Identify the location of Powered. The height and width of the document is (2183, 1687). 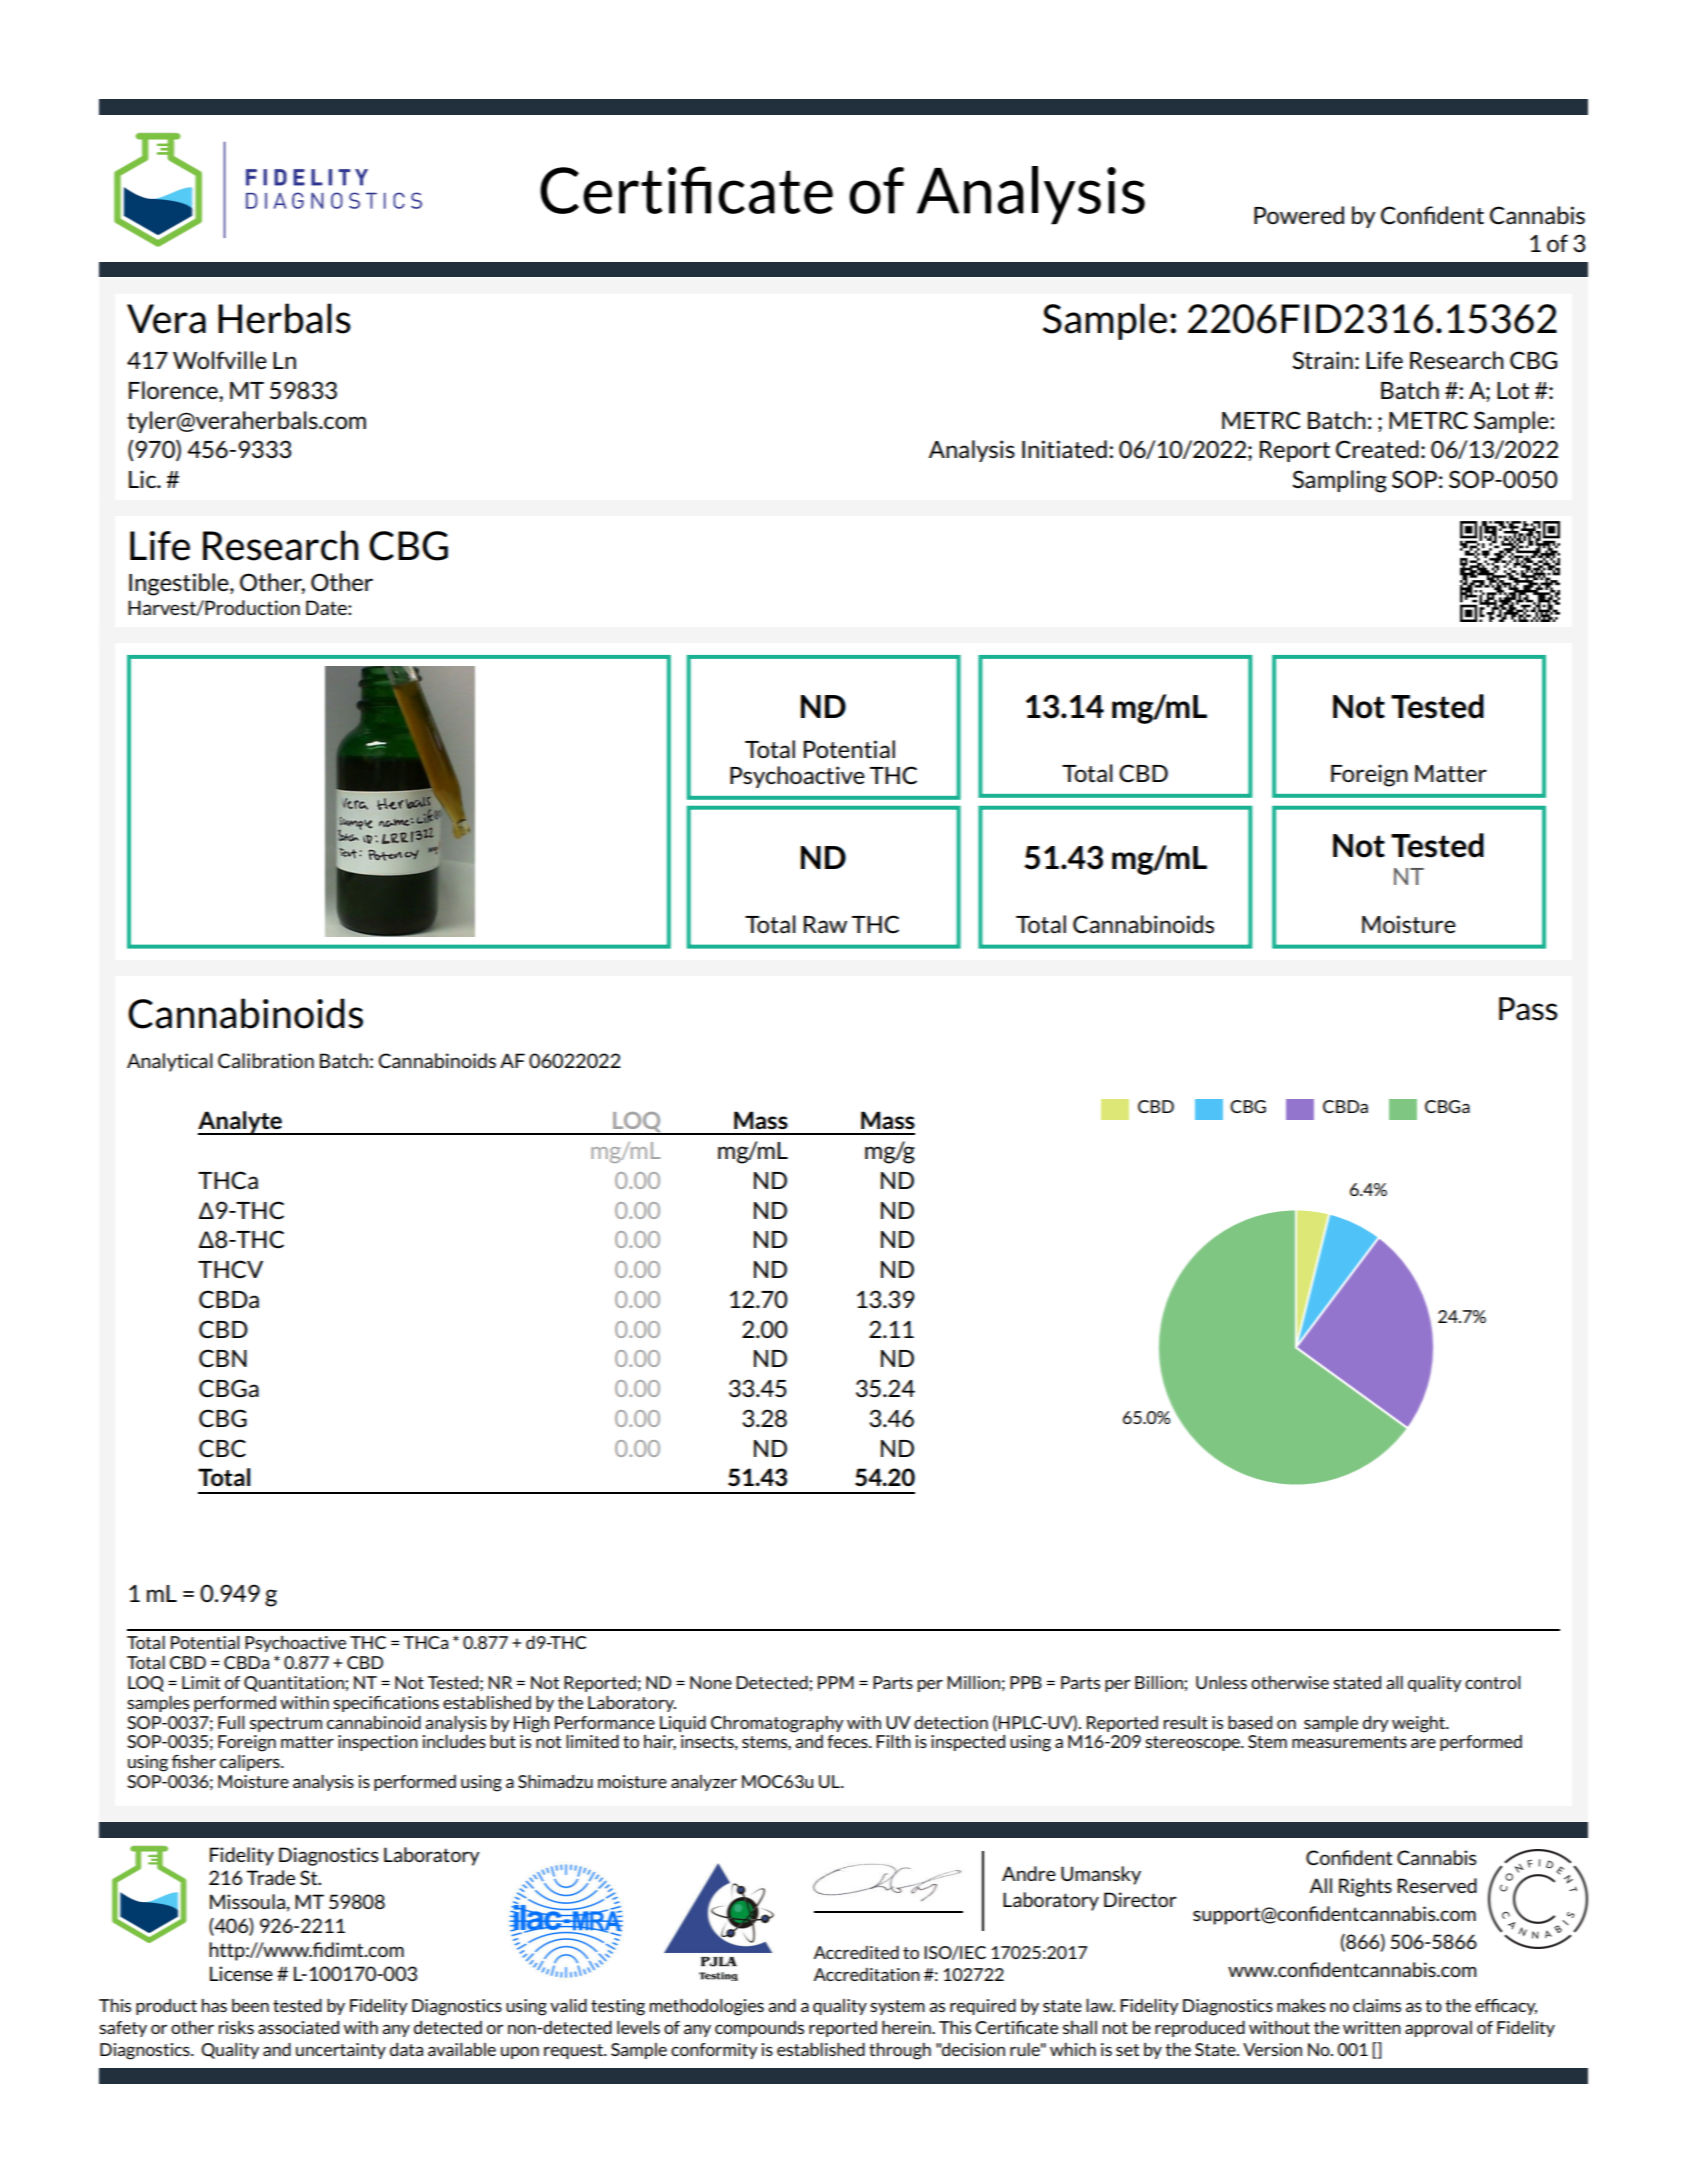
(1299, 215).
